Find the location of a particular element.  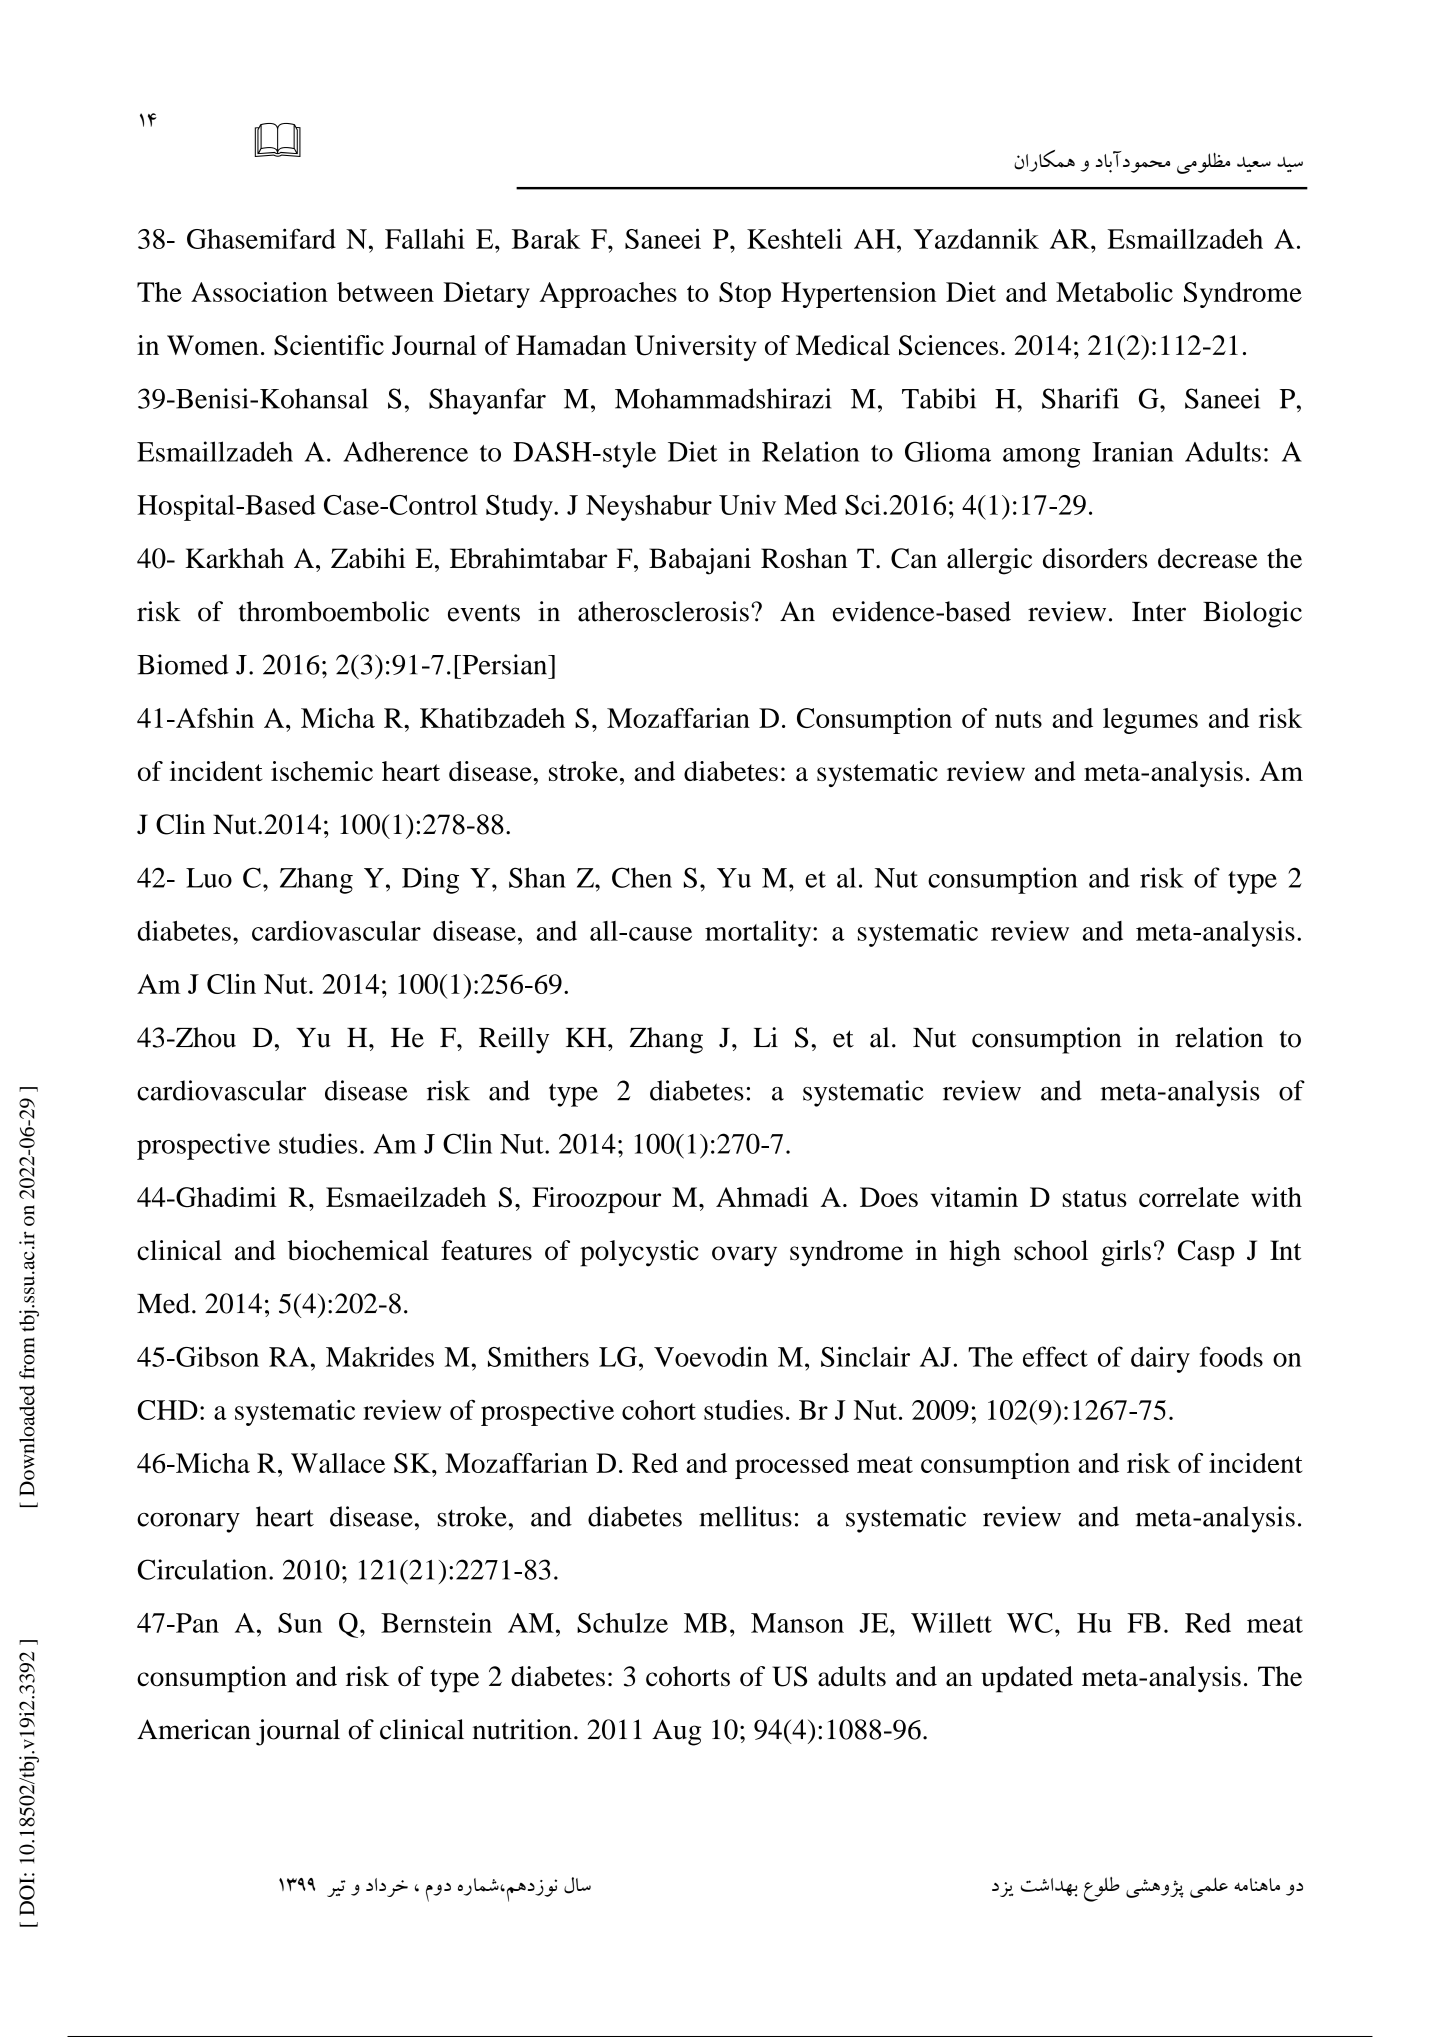

Sun is located at coordinates (300, 1623).
